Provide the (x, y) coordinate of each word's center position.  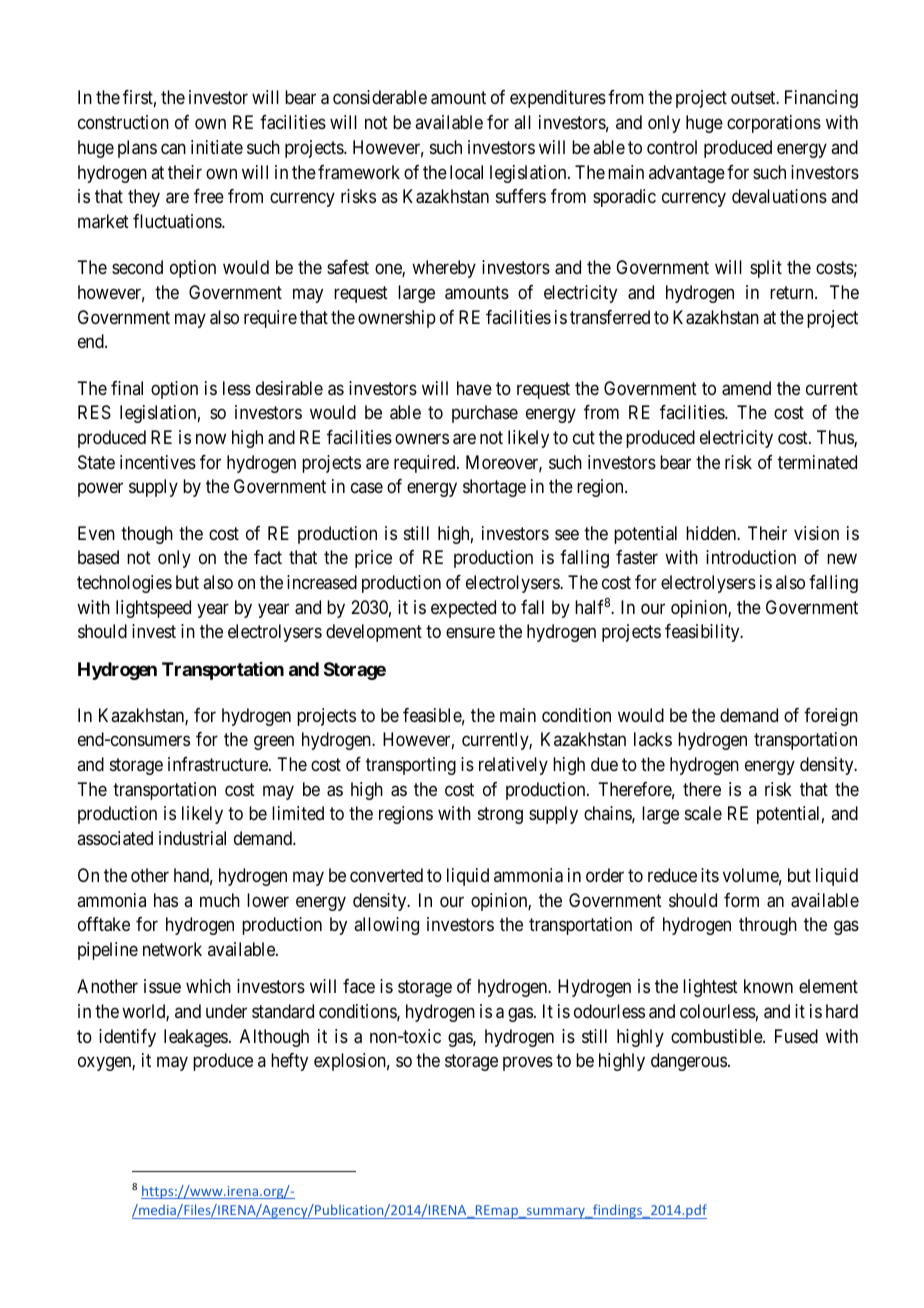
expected (463, 609)
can (173, 149)
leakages (196, 1038)
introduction (751, 557)
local (466, 172)
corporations (774, 124)
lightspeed (153, 609)
